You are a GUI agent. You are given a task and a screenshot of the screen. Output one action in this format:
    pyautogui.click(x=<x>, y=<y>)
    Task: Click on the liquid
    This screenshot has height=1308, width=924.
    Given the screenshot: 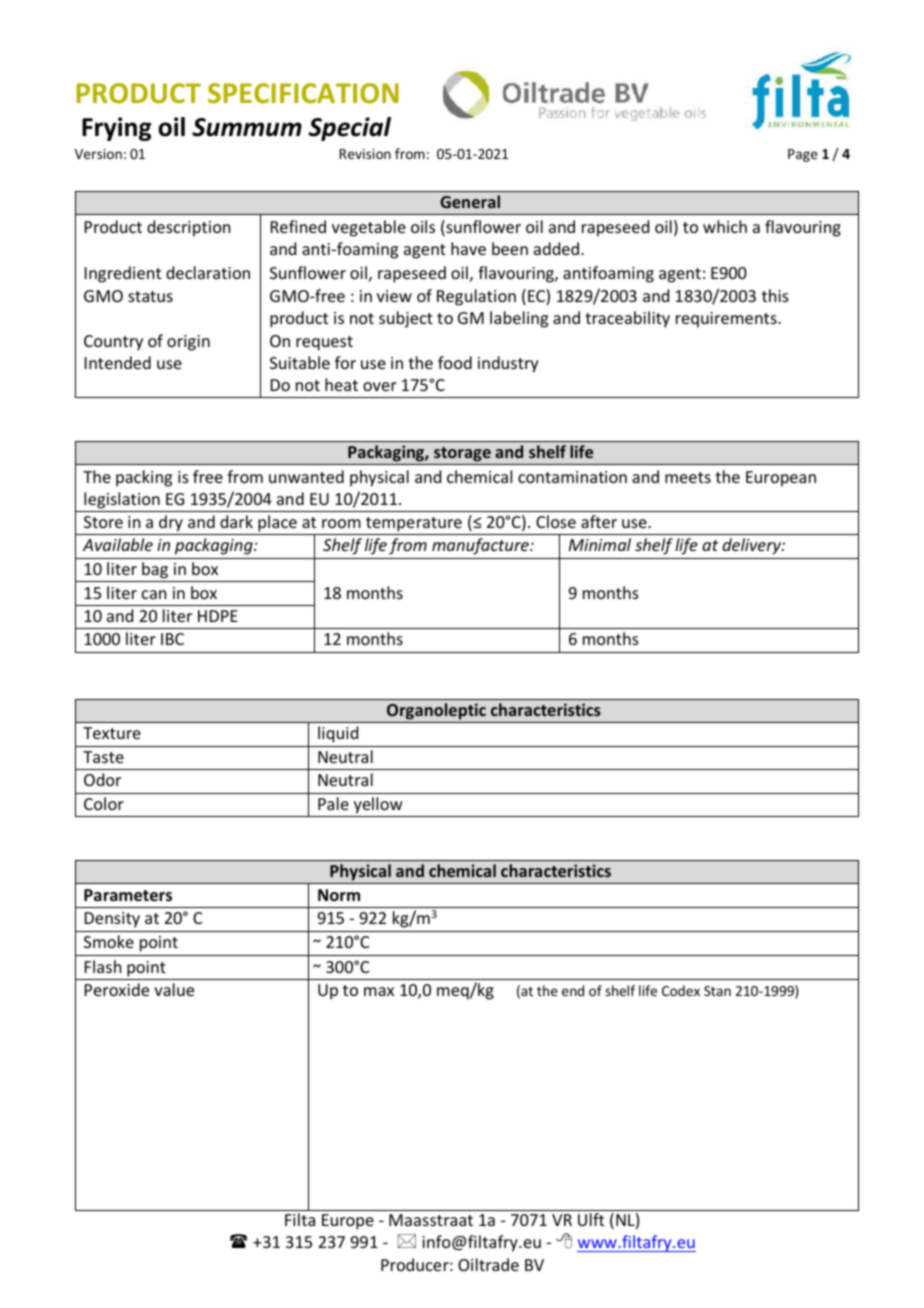 What is the action you would take?
    pyautogui.click(x=338, y=734)
